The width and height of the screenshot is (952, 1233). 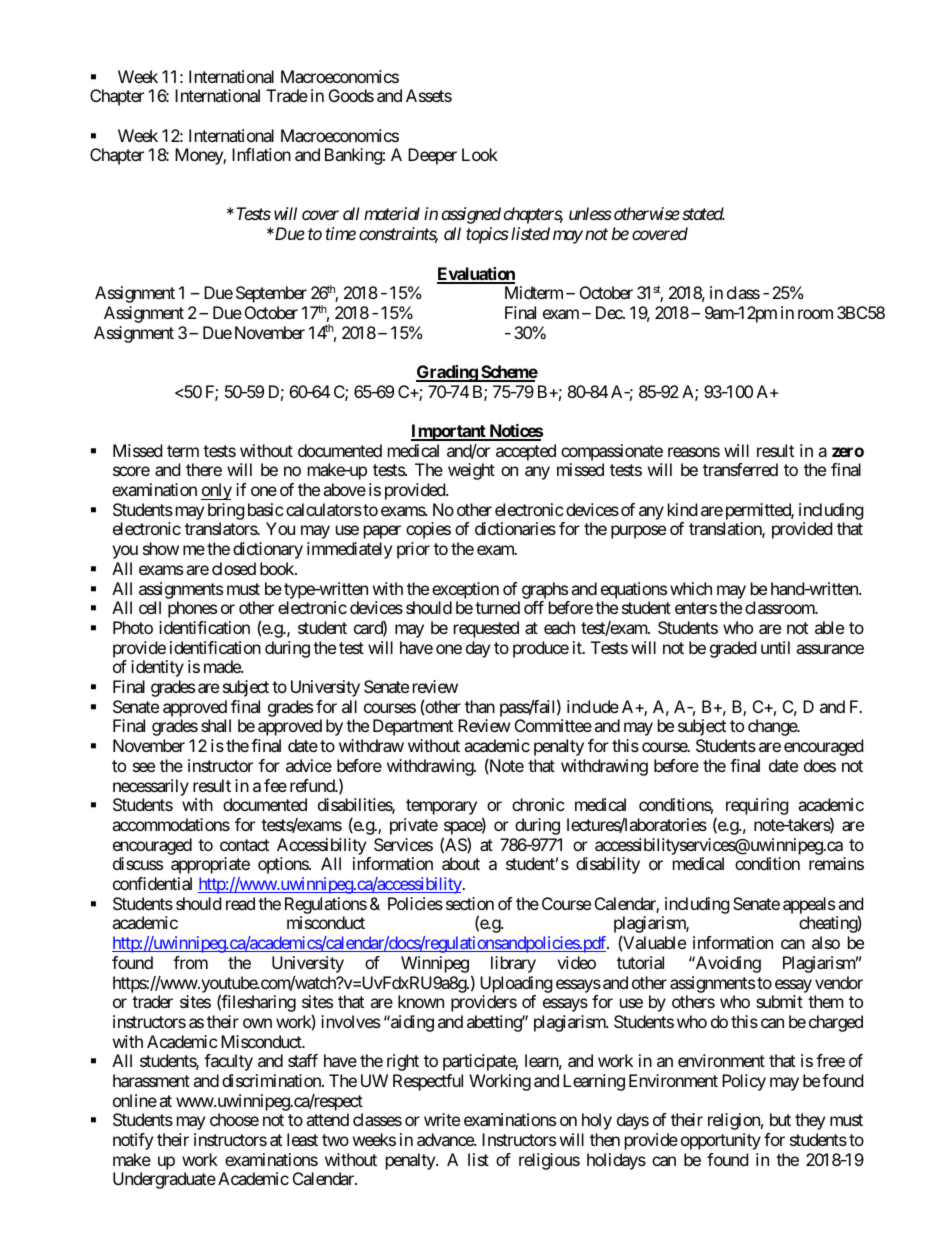 I want to click on assigned, so click(x=471, y=215).
